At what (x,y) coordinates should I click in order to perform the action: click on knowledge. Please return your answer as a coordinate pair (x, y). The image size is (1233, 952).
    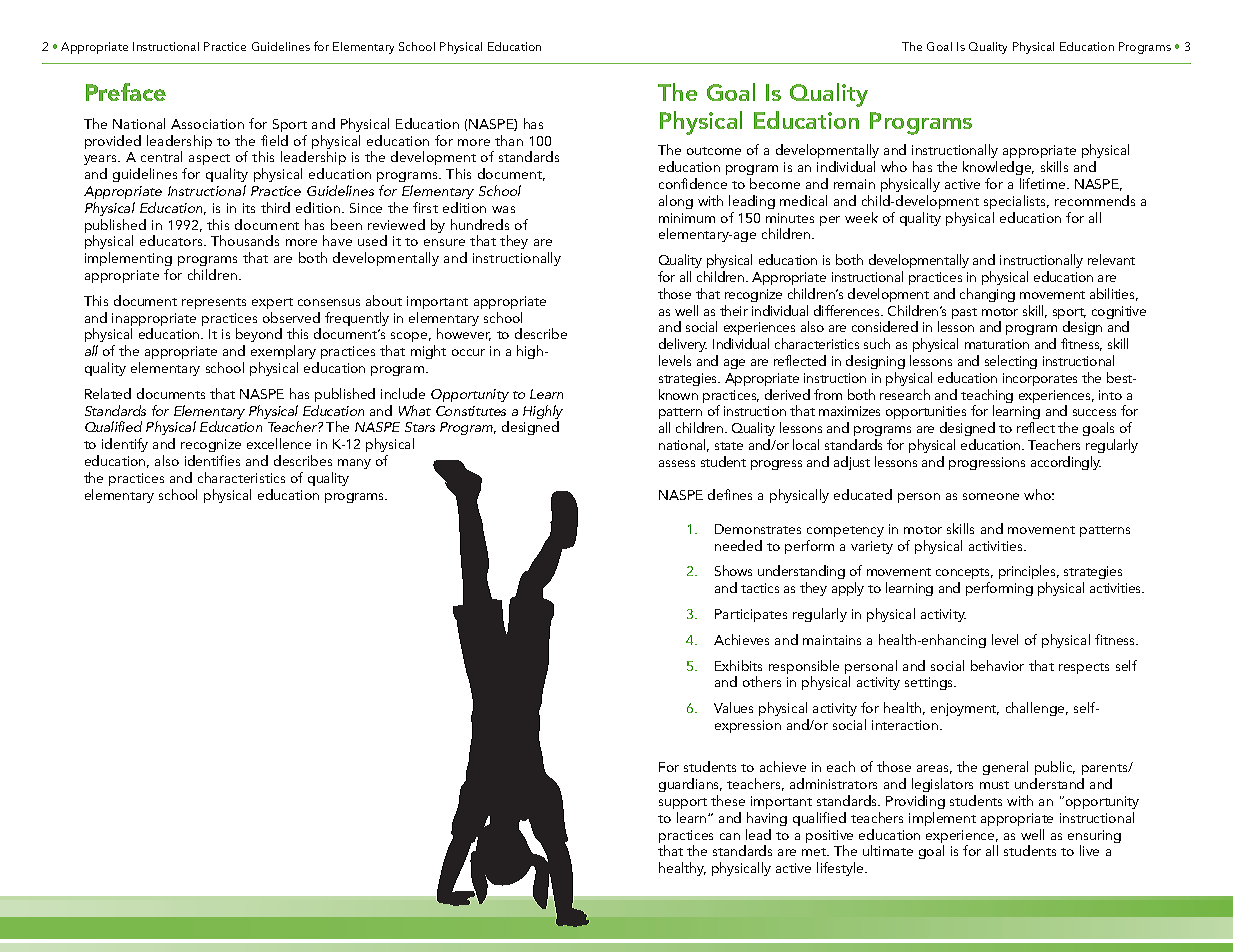
    Looking at the image, I should click on (998, 168).
